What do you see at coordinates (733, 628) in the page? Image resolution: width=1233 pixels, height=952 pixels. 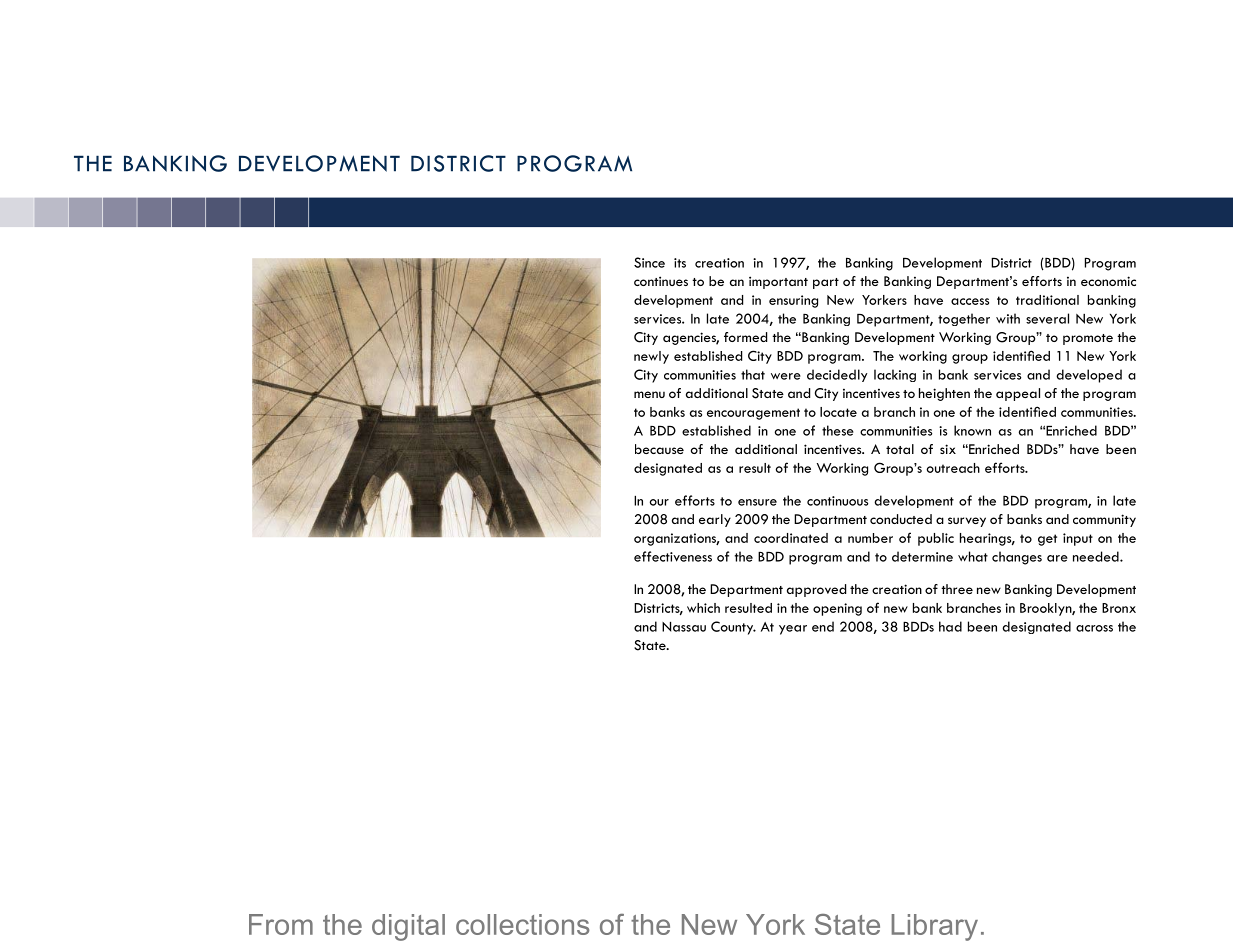 I see `County` at bounding box center [733, 628].
